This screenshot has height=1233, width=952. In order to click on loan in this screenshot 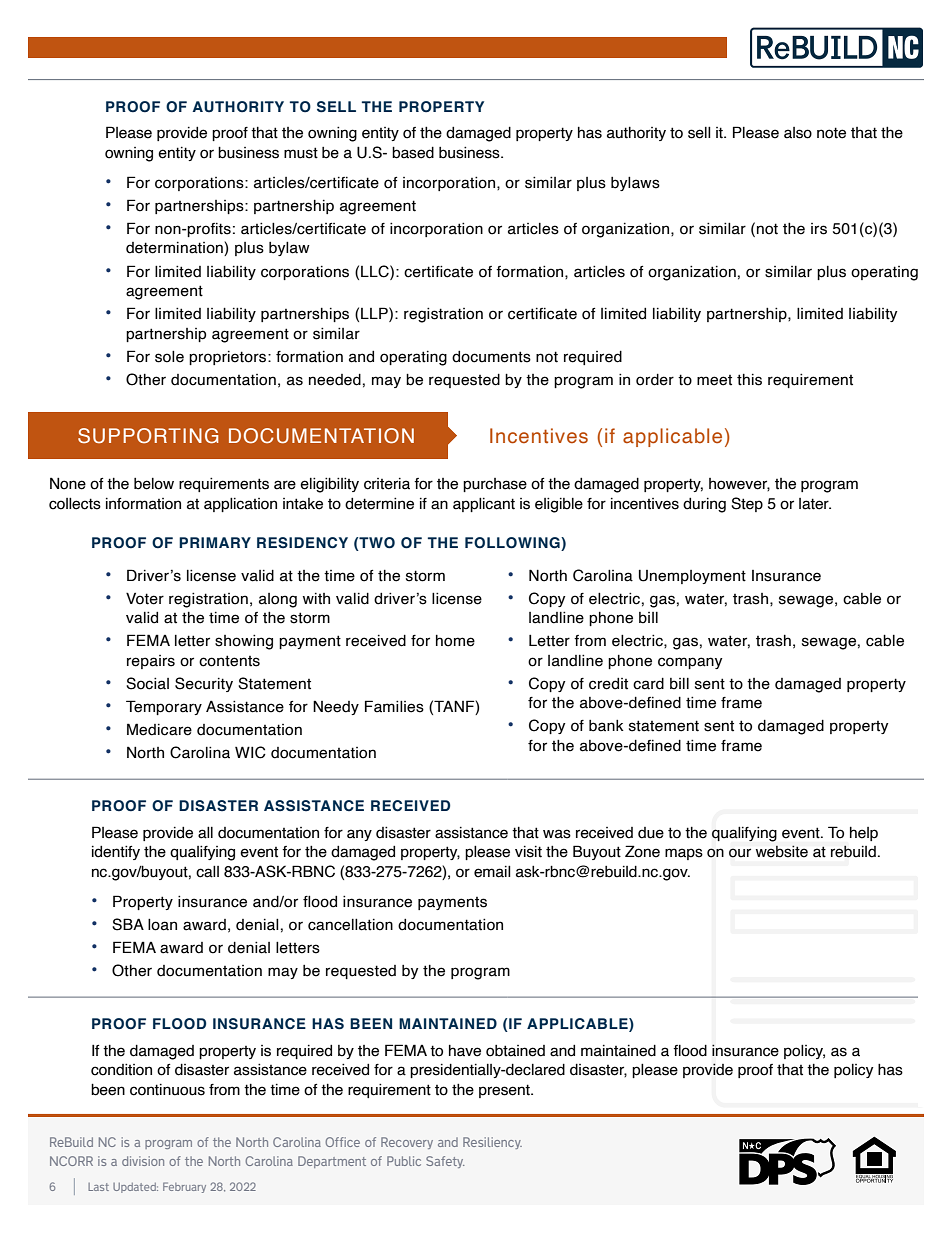, I will do `click(162, 925)`.
